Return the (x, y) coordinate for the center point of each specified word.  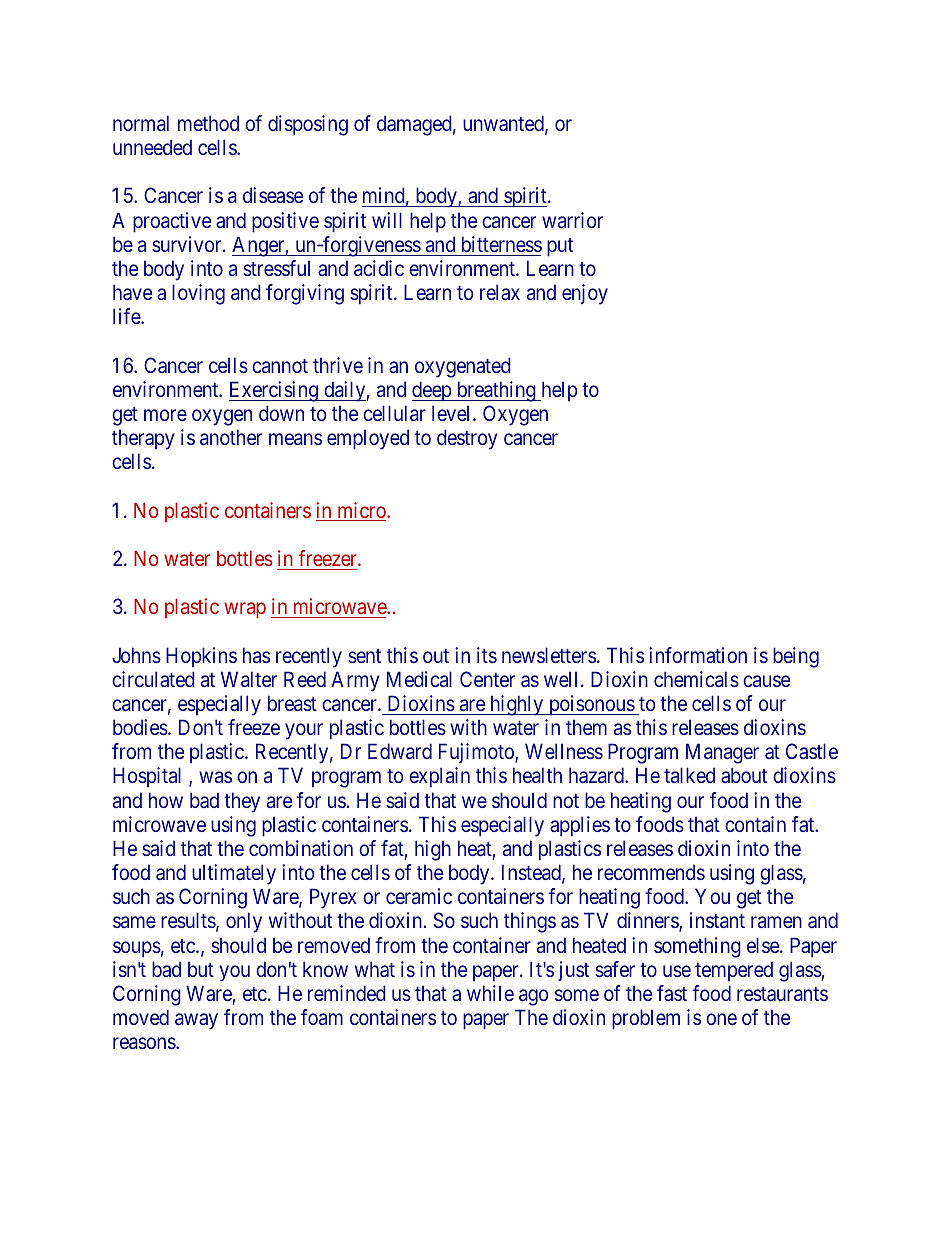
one (721, 1019)
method (208, 123)
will (387, 220)
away (196, 1021)
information (698, 655)
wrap (245, 611)
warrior (572, 220)
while (490, 993)
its (487, 655)
